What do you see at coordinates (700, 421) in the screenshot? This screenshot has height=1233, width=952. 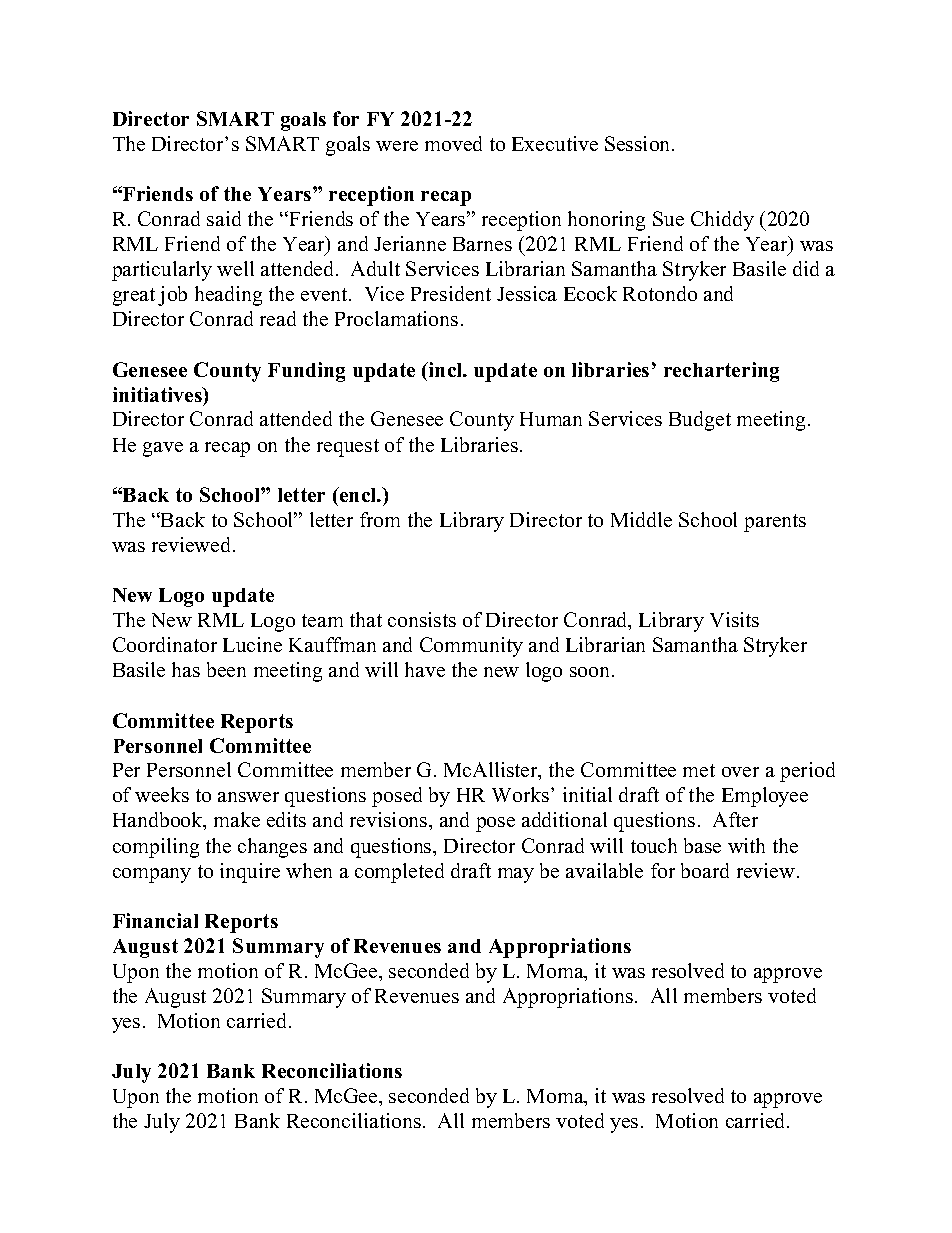 I see `Budget` at bounding box center [700, 421].
